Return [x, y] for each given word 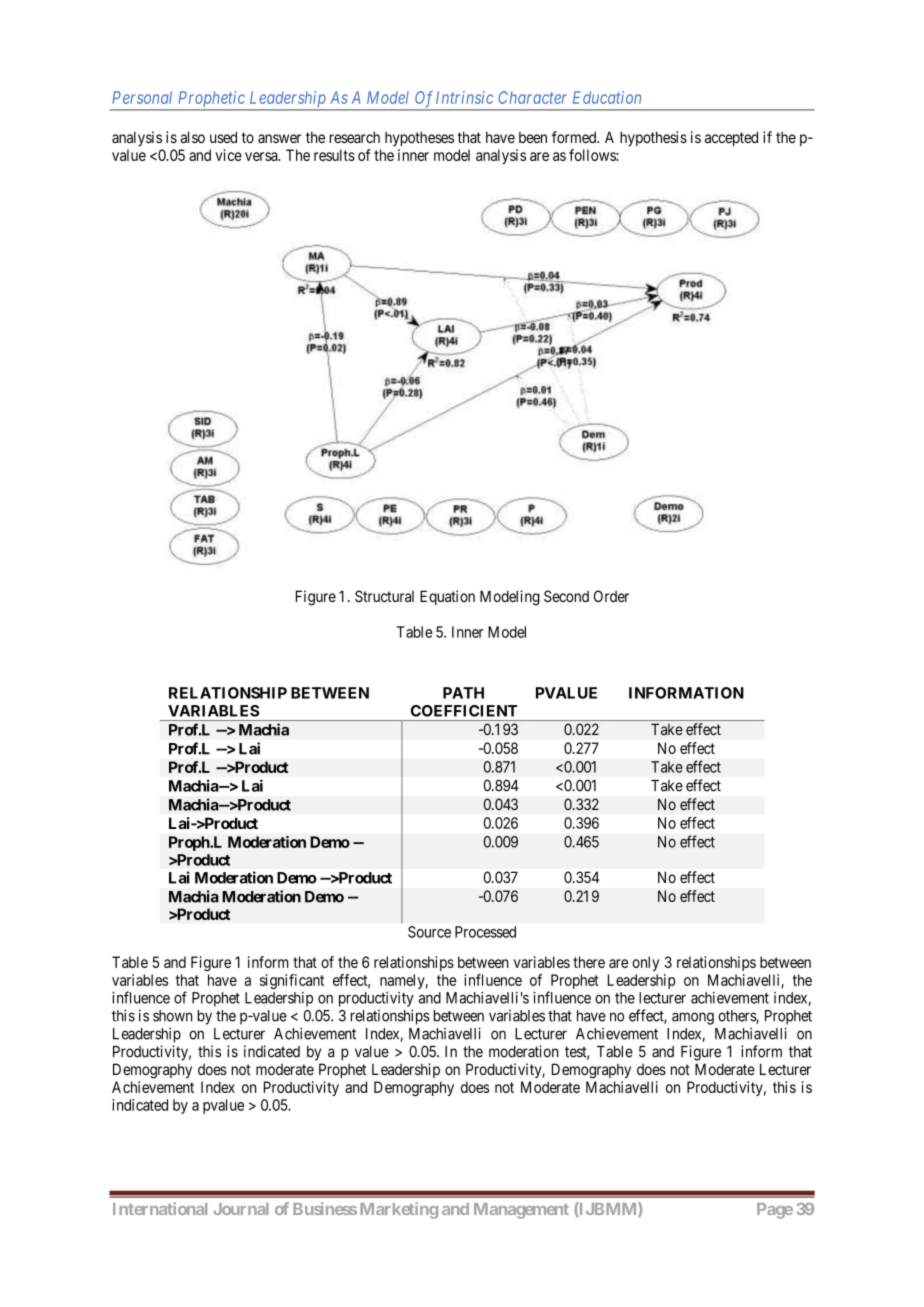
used [223, 137]
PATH [463, 693]
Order [611, 596]
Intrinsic [464, 97]
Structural [384, 596]
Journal [241, 1209]
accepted [731, 138]
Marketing [399, 1210]
